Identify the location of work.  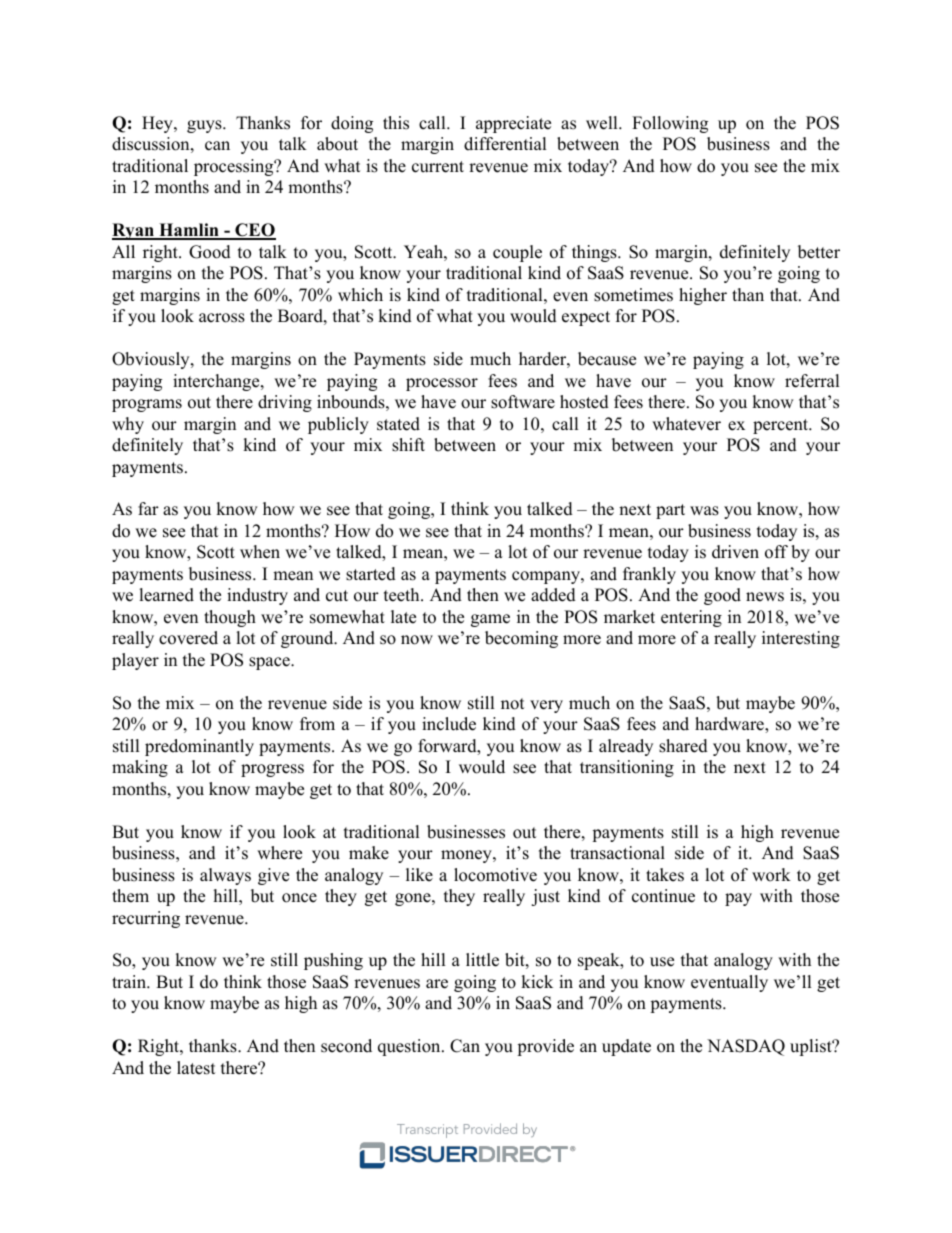
(771, 875).
